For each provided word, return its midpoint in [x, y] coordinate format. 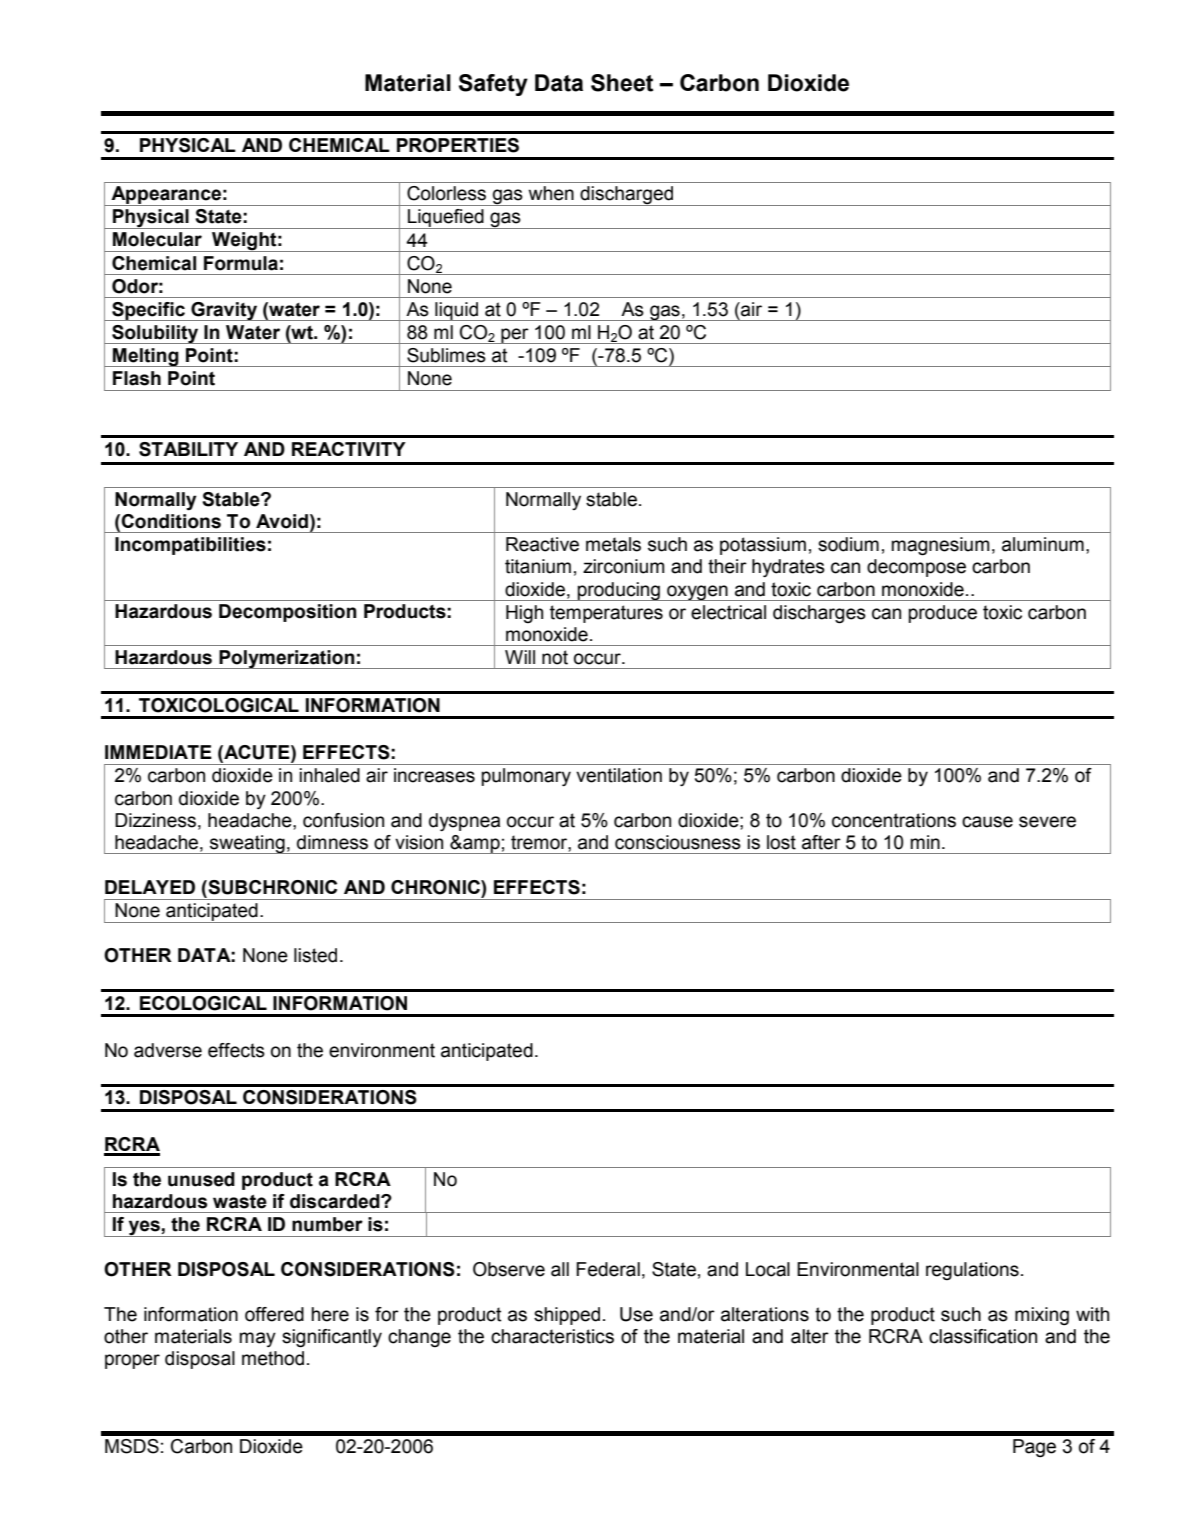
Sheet [622, 83]
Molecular [157, 239]
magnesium [940, 546]
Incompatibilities [190, 546]
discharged [627, 196]
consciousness [678, 842]
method [273, 1358]
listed [315, 955]
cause [987, 822]
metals [613, 544]
